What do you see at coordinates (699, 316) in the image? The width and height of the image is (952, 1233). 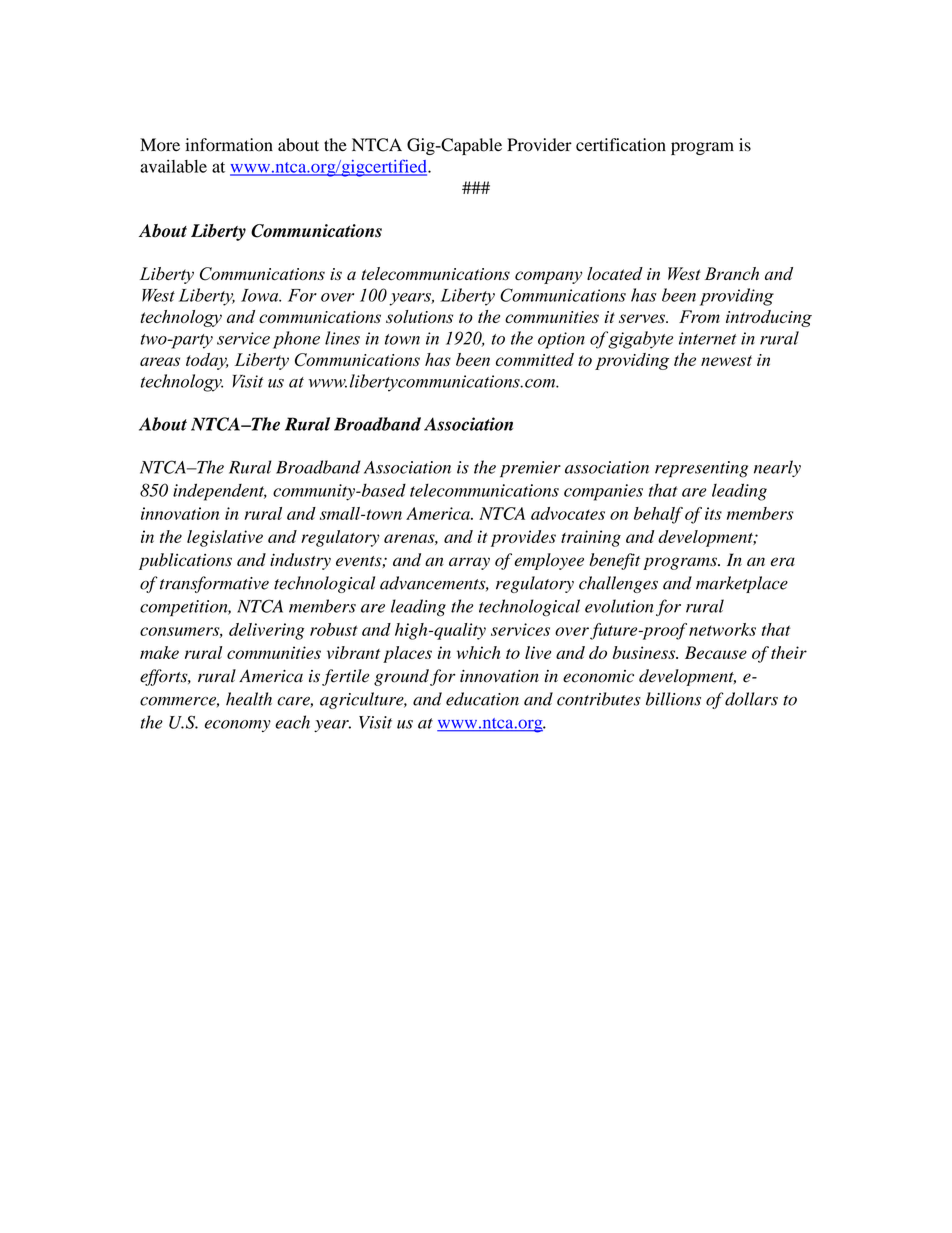 I see `From` at bounding box center [699, 316].
